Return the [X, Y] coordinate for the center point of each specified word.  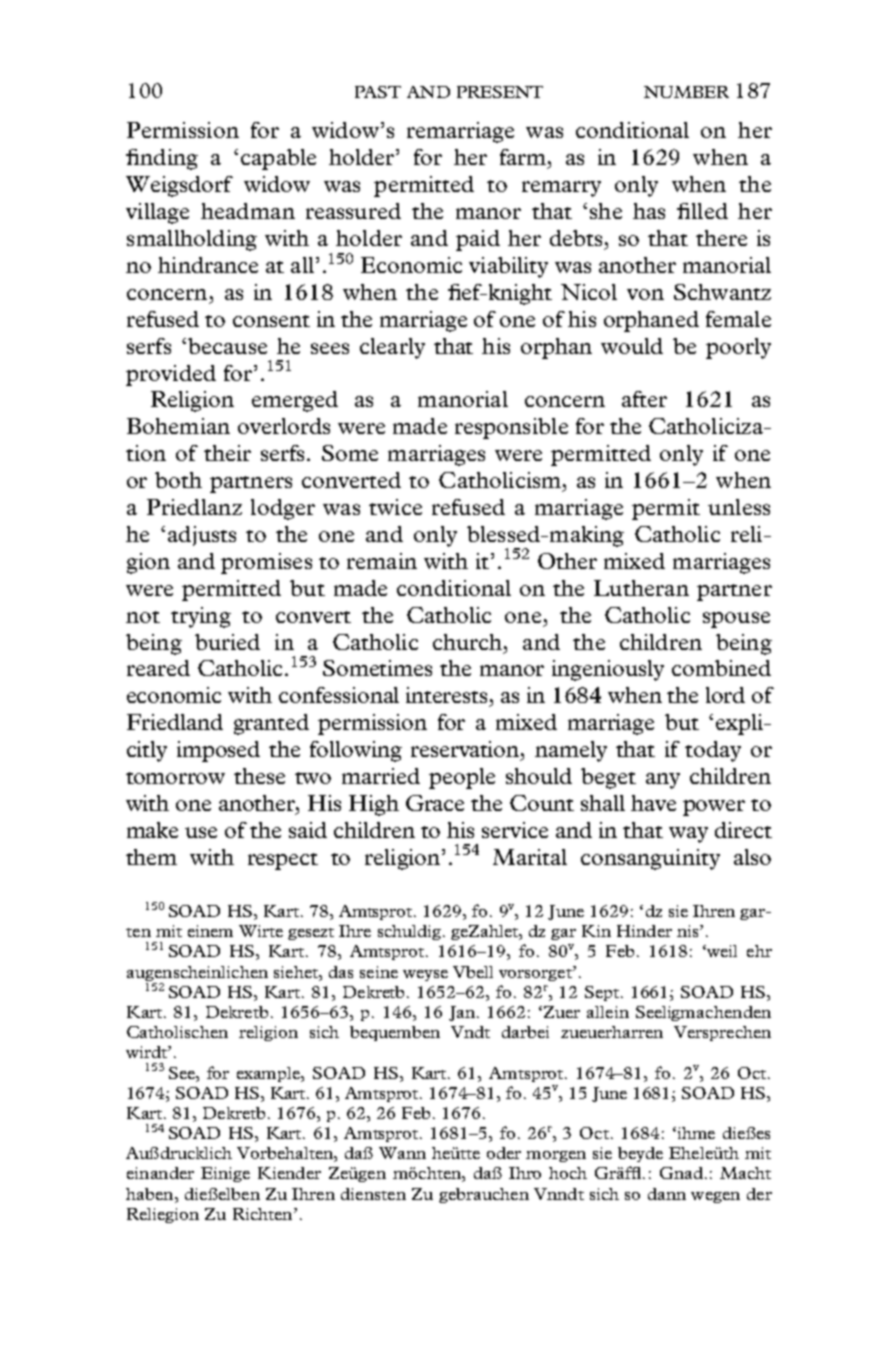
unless [739, 507]
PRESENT [500, 92]
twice [395, 507]
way [688, 835]
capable [278, 159]
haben [151, 1194]
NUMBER [686, 92]
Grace [435, 803]
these [259, 776]
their [227, 453]
